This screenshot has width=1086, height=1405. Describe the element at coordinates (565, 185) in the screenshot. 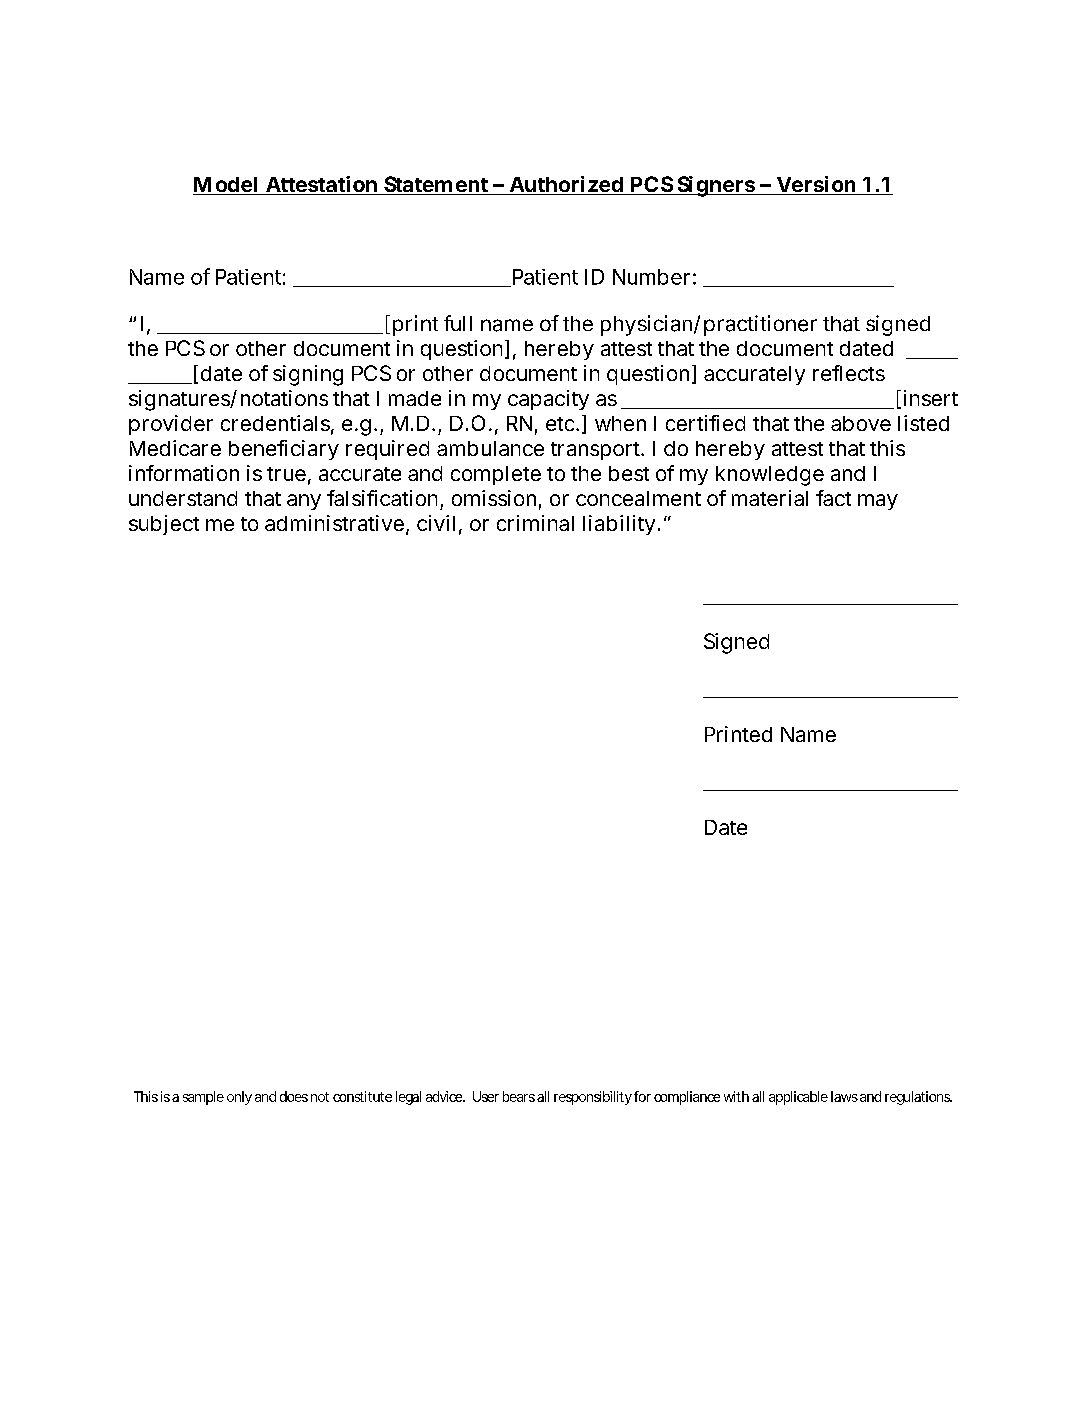

I see `Authorized` at that location.
